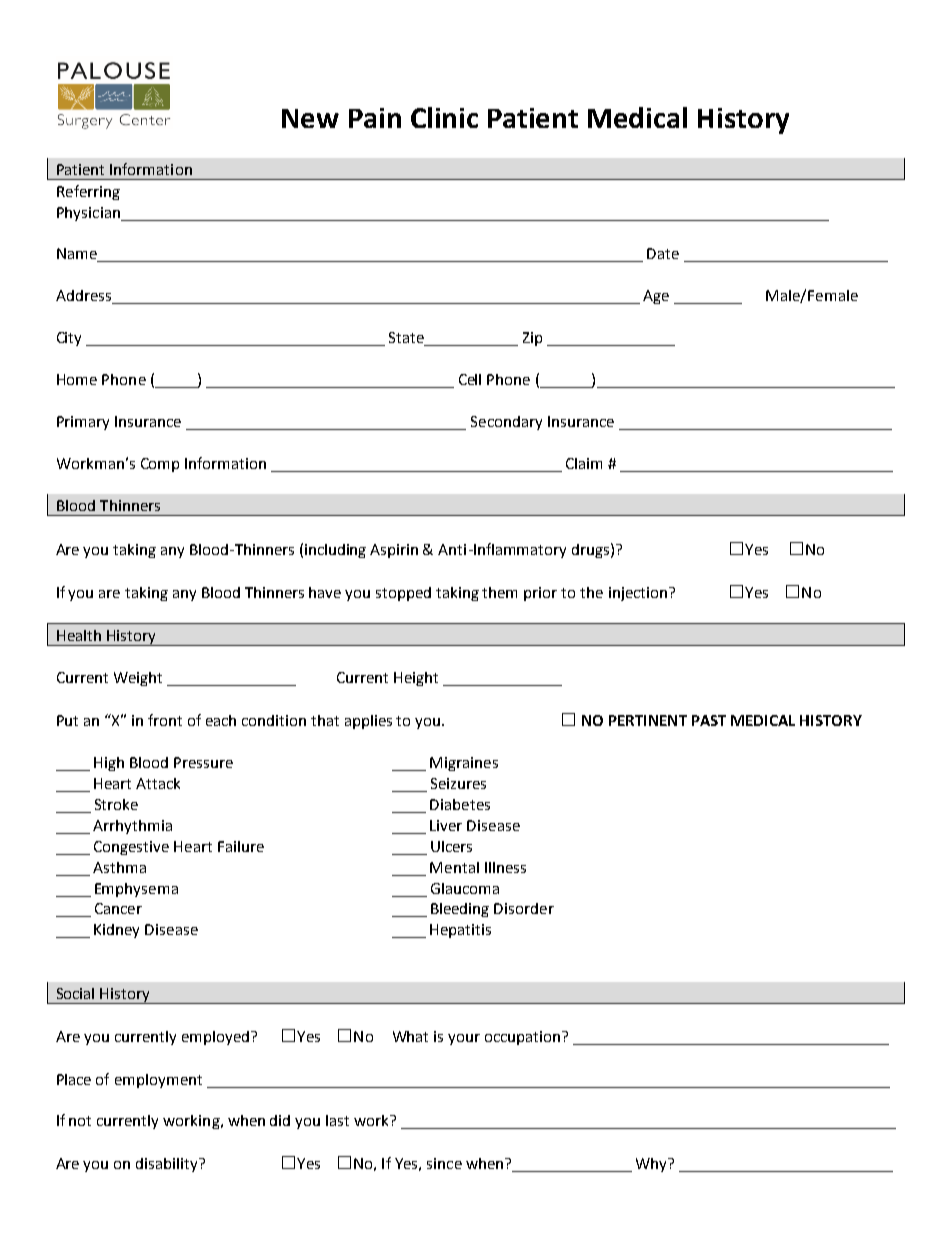 The width and height of the image is (952, 1233). What do you see at coordinates (394, 551) in the image?
I see `Aspirin` at bounding box center [394, 551].
